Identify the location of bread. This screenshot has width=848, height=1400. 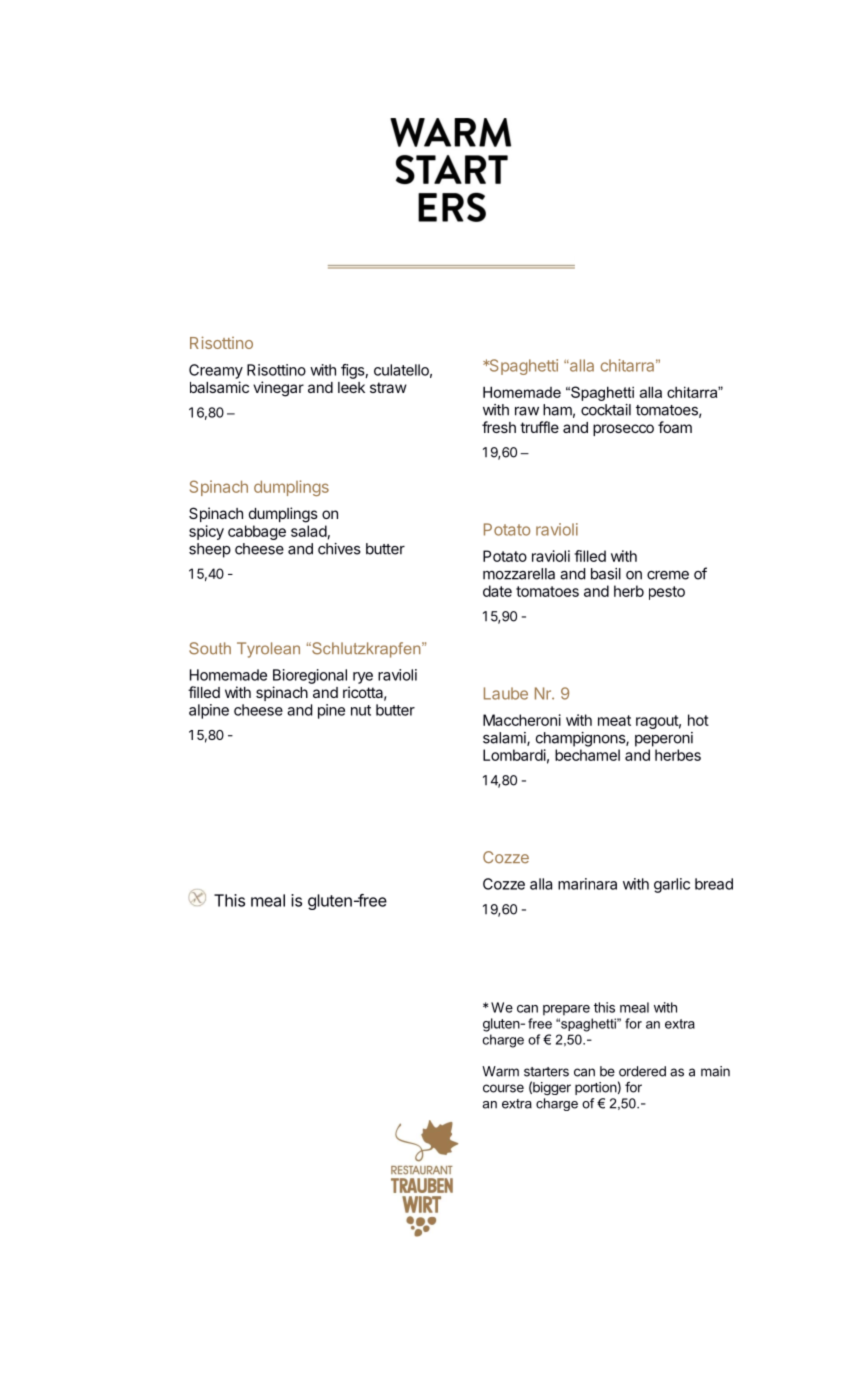
(714, 884).
